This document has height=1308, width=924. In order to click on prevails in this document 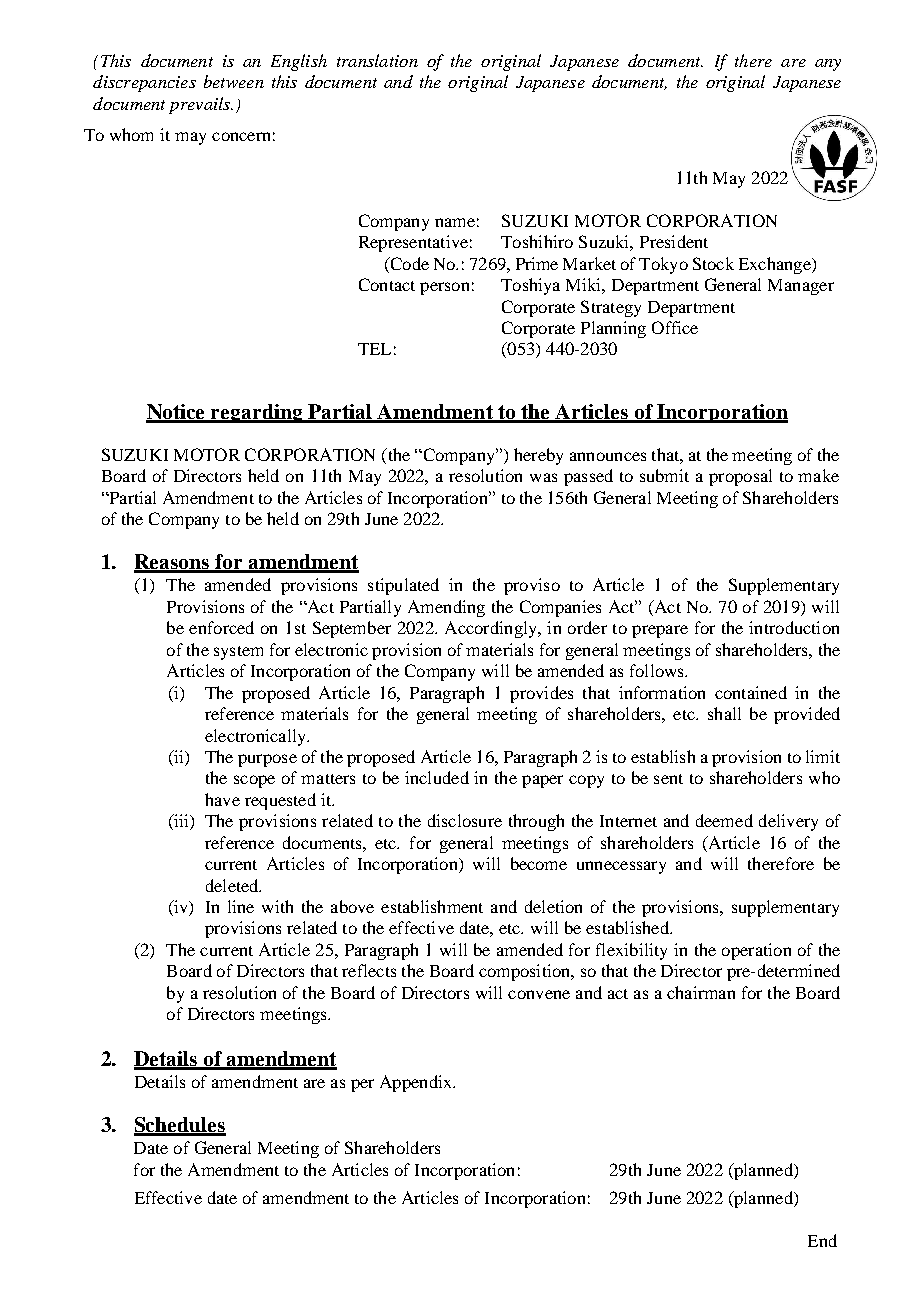, I will do `click(201, 105)`.
